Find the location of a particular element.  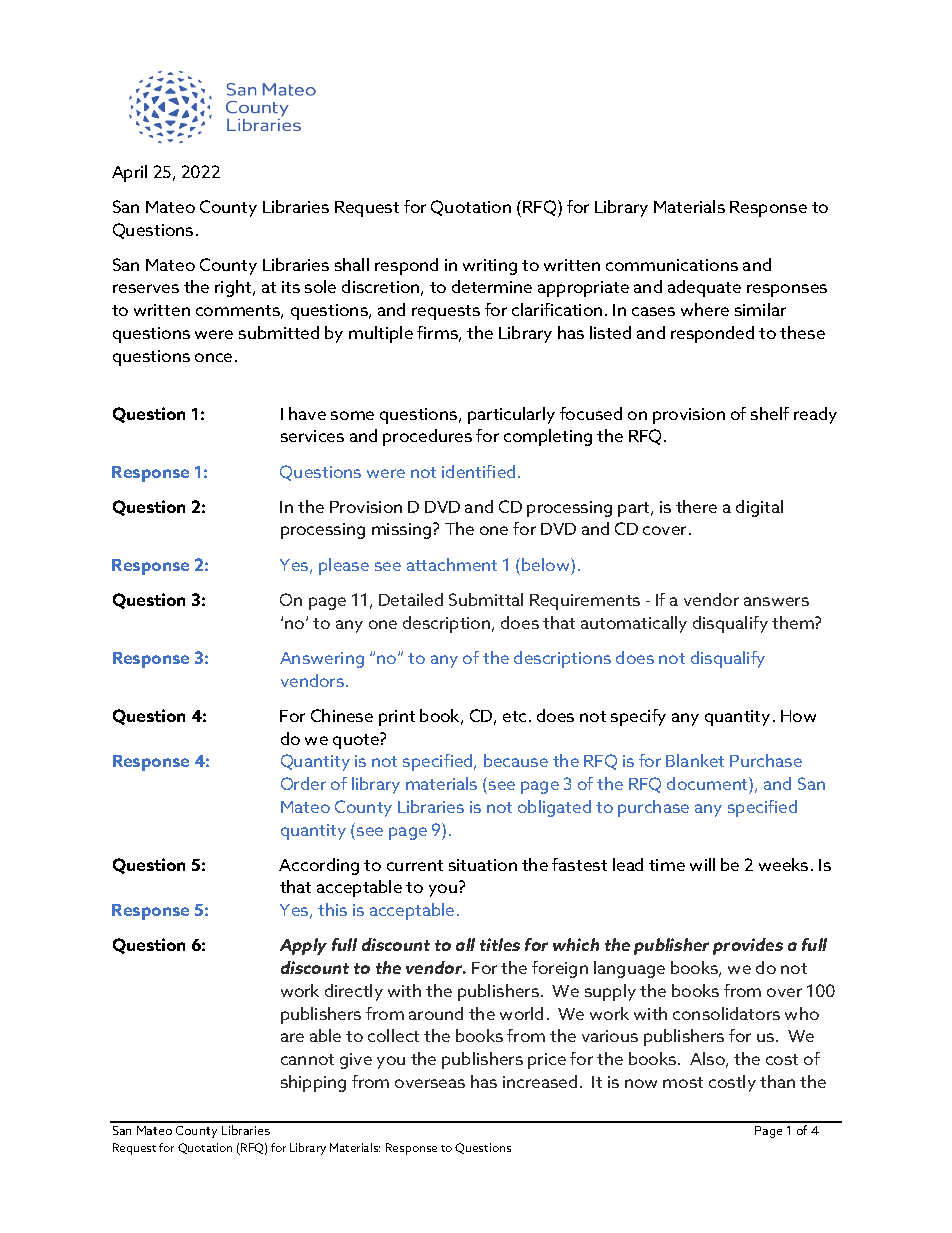

communications is located at coordinates (672, 265).
